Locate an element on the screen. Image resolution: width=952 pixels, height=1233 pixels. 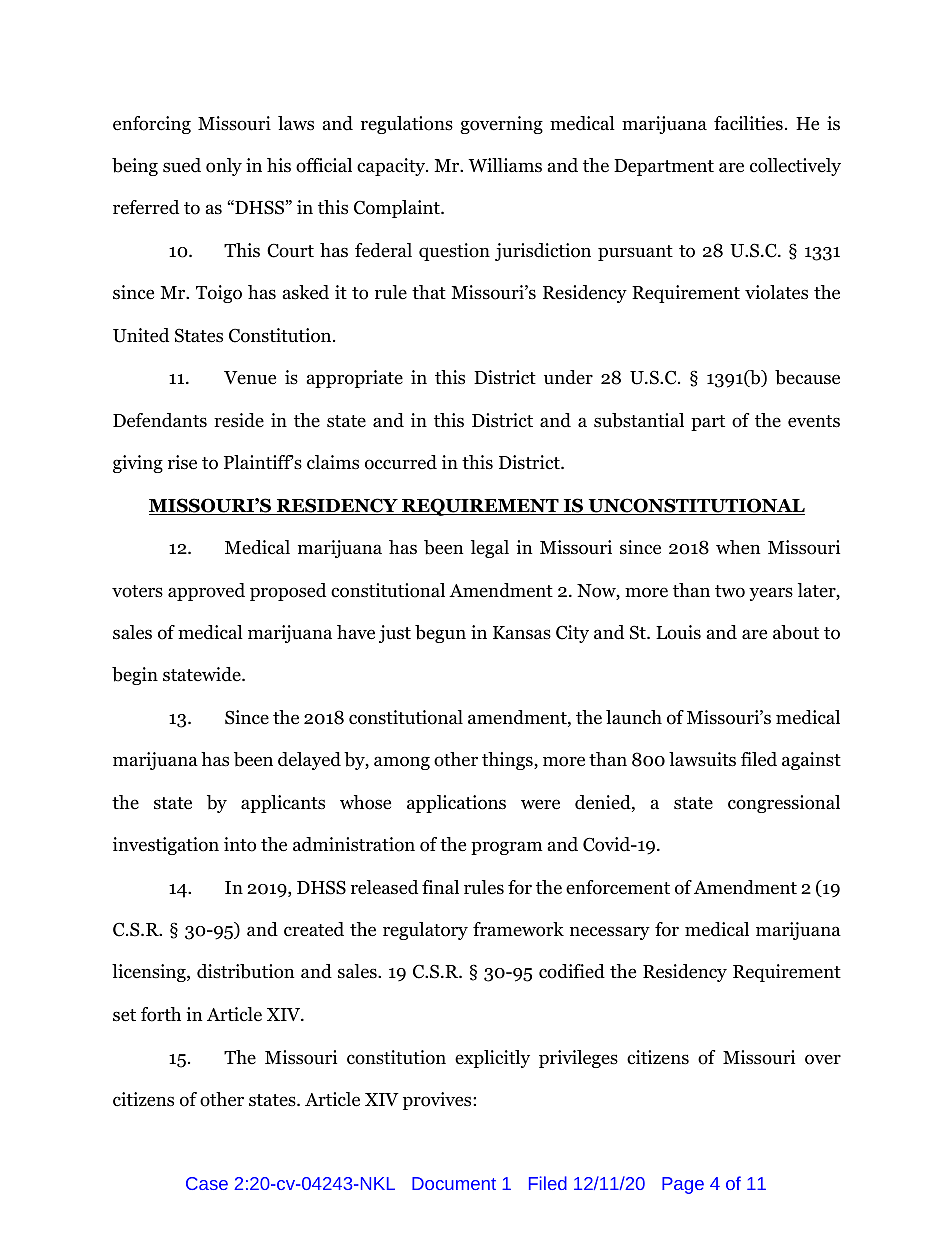
necessary is located at coordinates (610, 933).
